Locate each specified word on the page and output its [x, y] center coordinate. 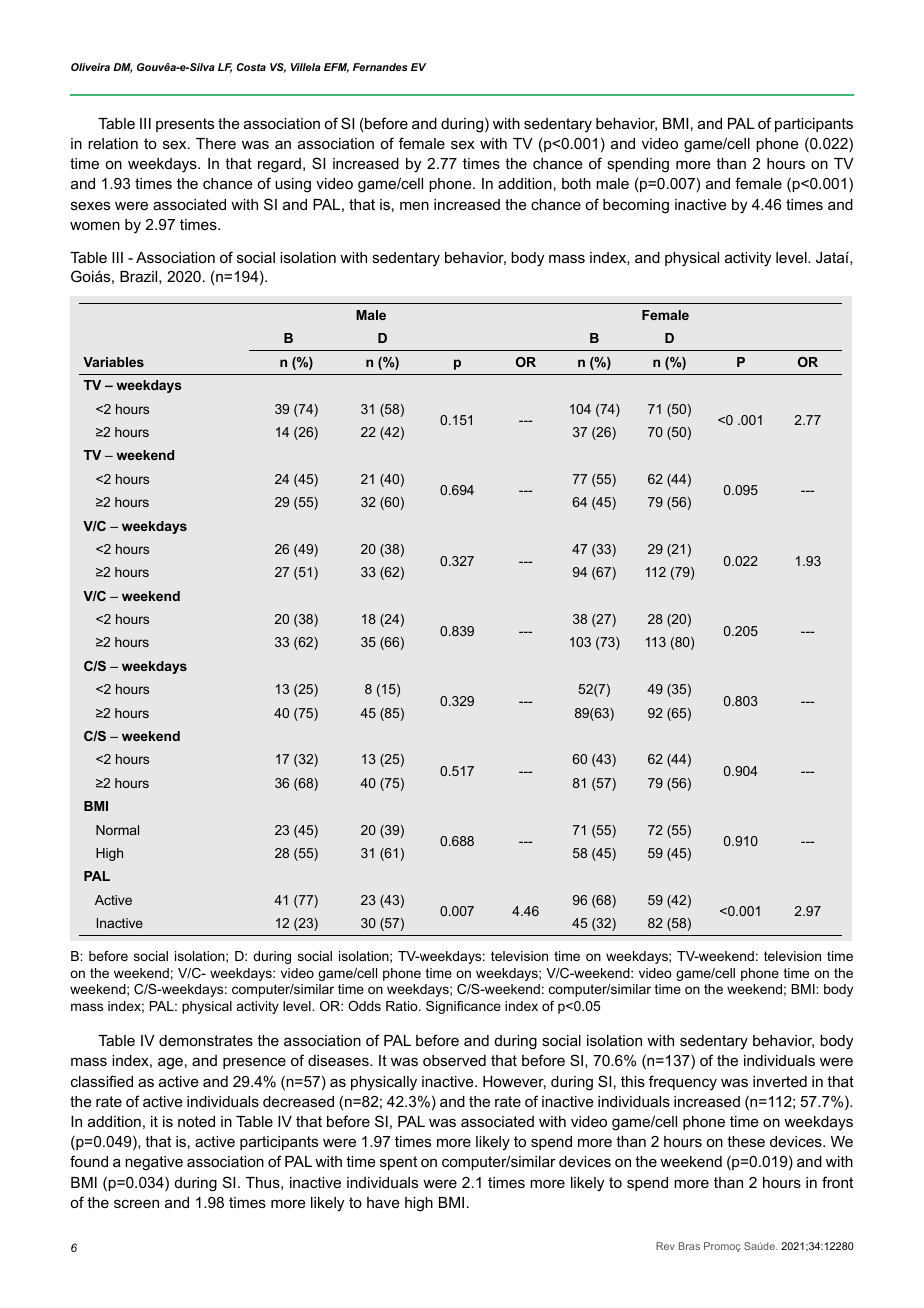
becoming [636, 206]
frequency [683, 1083]
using [293, 185]
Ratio [403, 1006]
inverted [780, 1081]
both [576, 183]
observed [454, 1060]
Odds [364, 1006]
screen [136, 1203]
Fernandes [380, 67]
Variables [113, 362]
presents [185, 125]
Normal [117, 830]
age [170, 1063]
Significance [463, 1007]
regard [279, 165]
